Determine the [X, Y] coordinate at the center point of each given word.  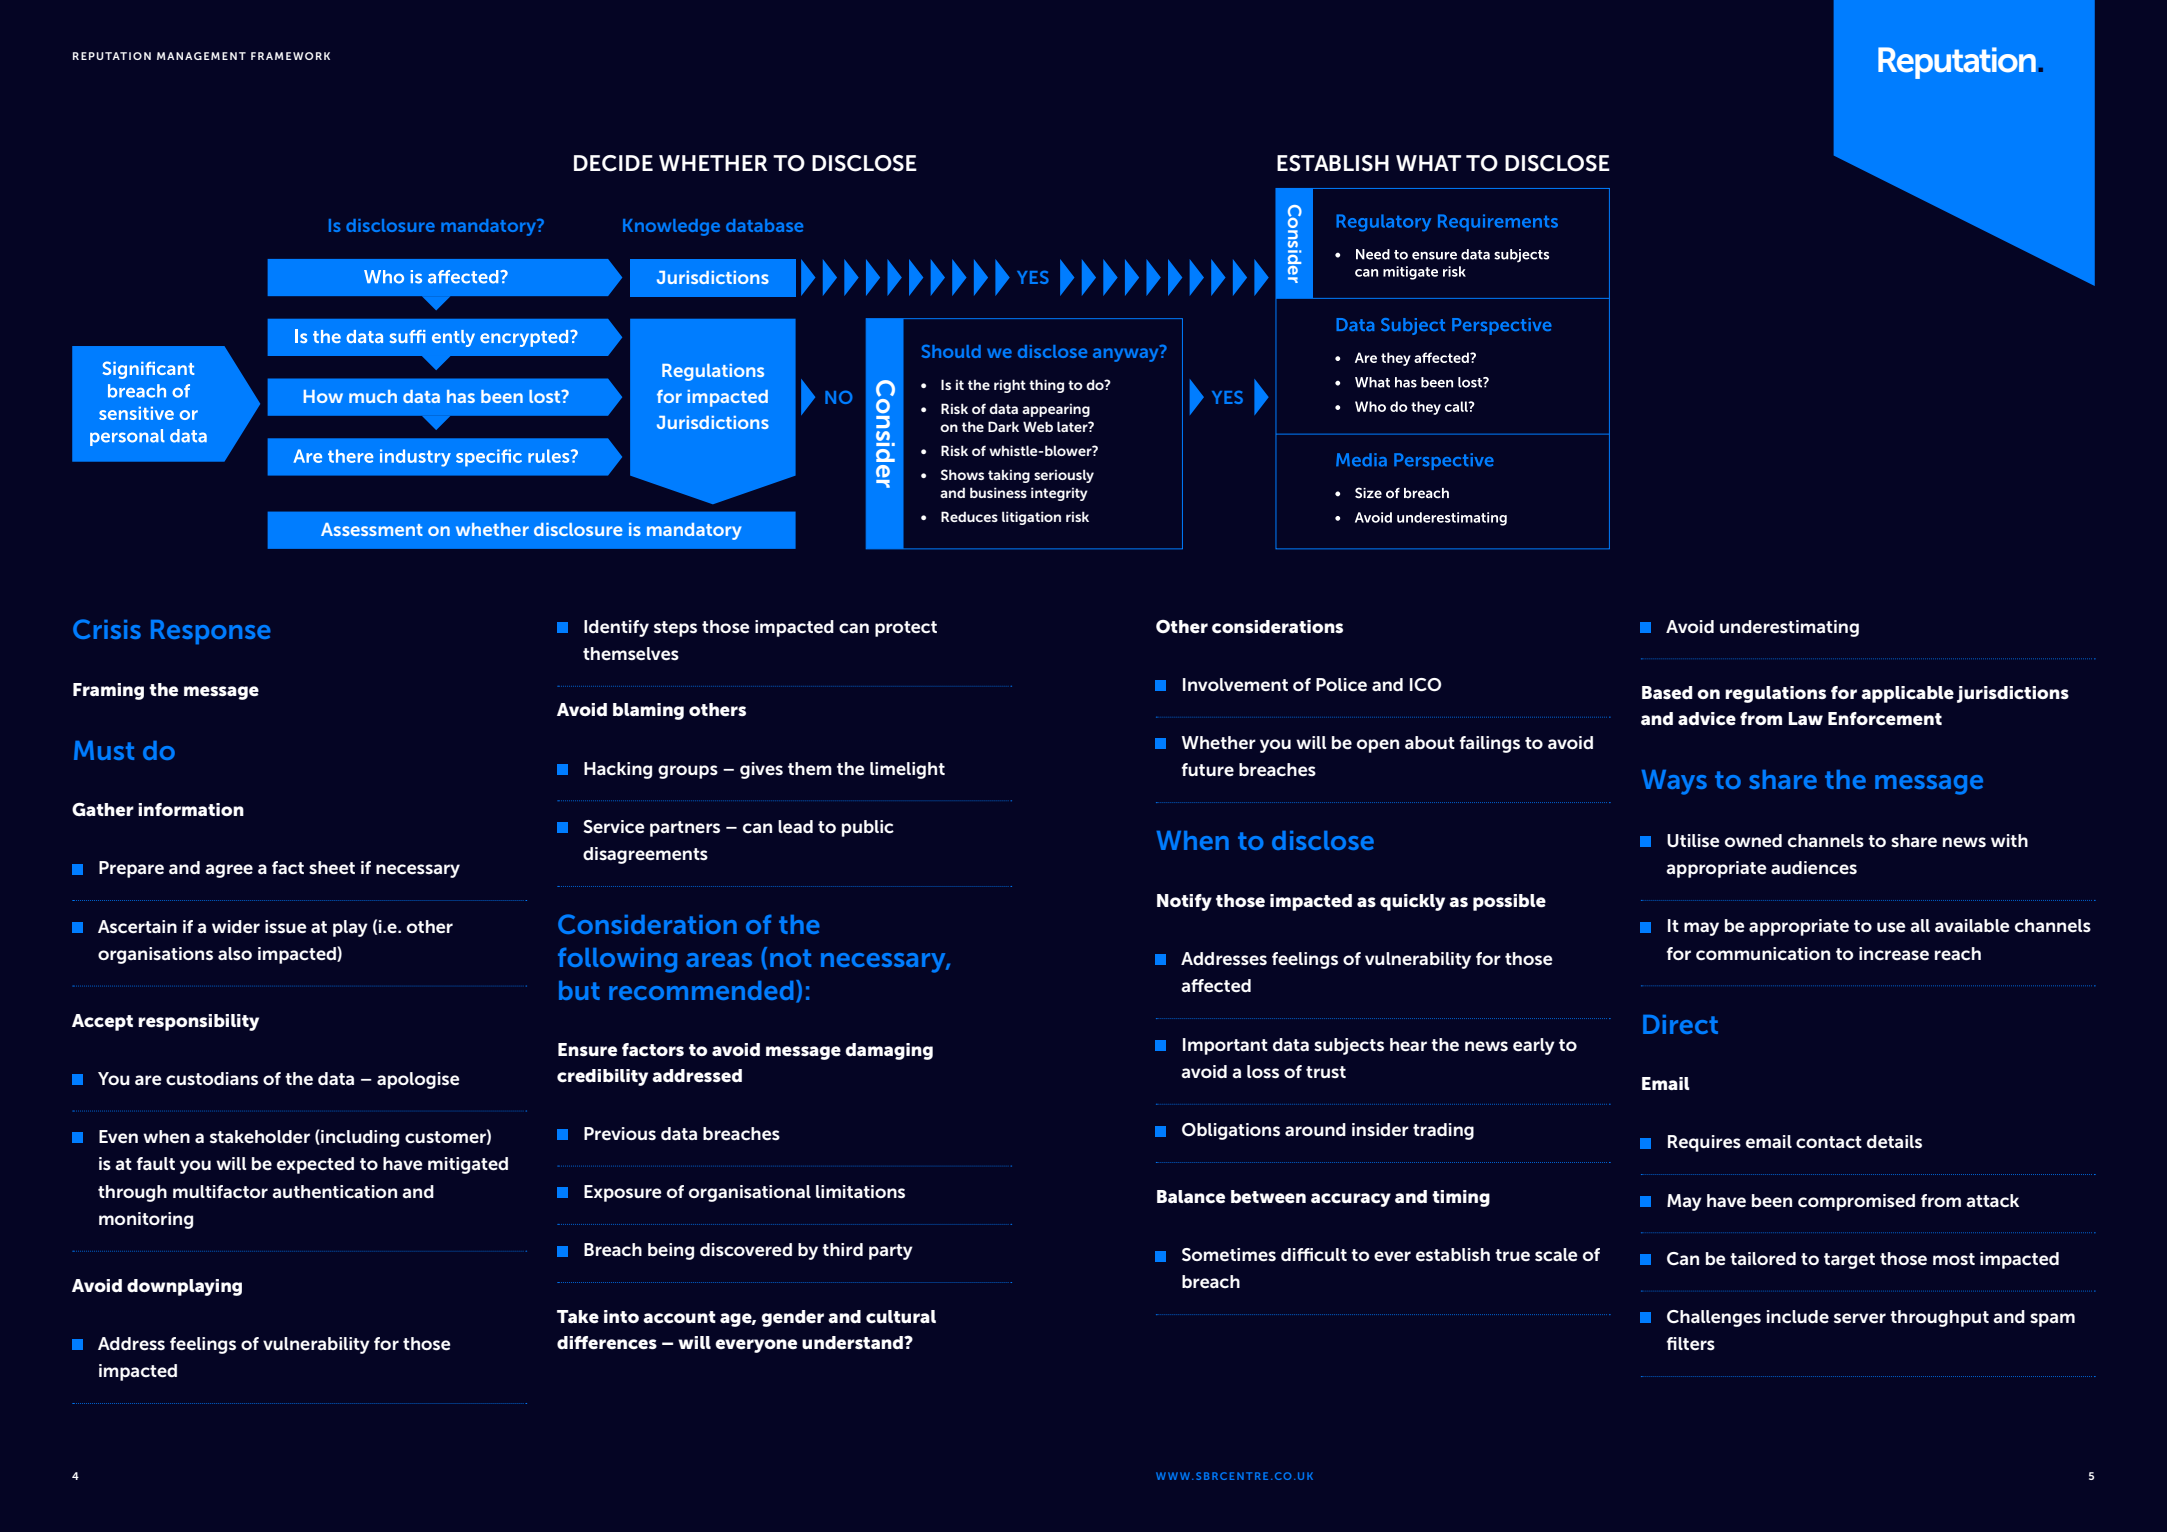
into [621, 1316]
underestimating [1789, 628]
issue [286, 927]
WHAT [1428, 163]
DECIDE [613, 163]
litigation [1031, 518]
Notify [1184, 902]
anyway [1127, 354]
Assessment [372, 529]
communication [1763, 954]
